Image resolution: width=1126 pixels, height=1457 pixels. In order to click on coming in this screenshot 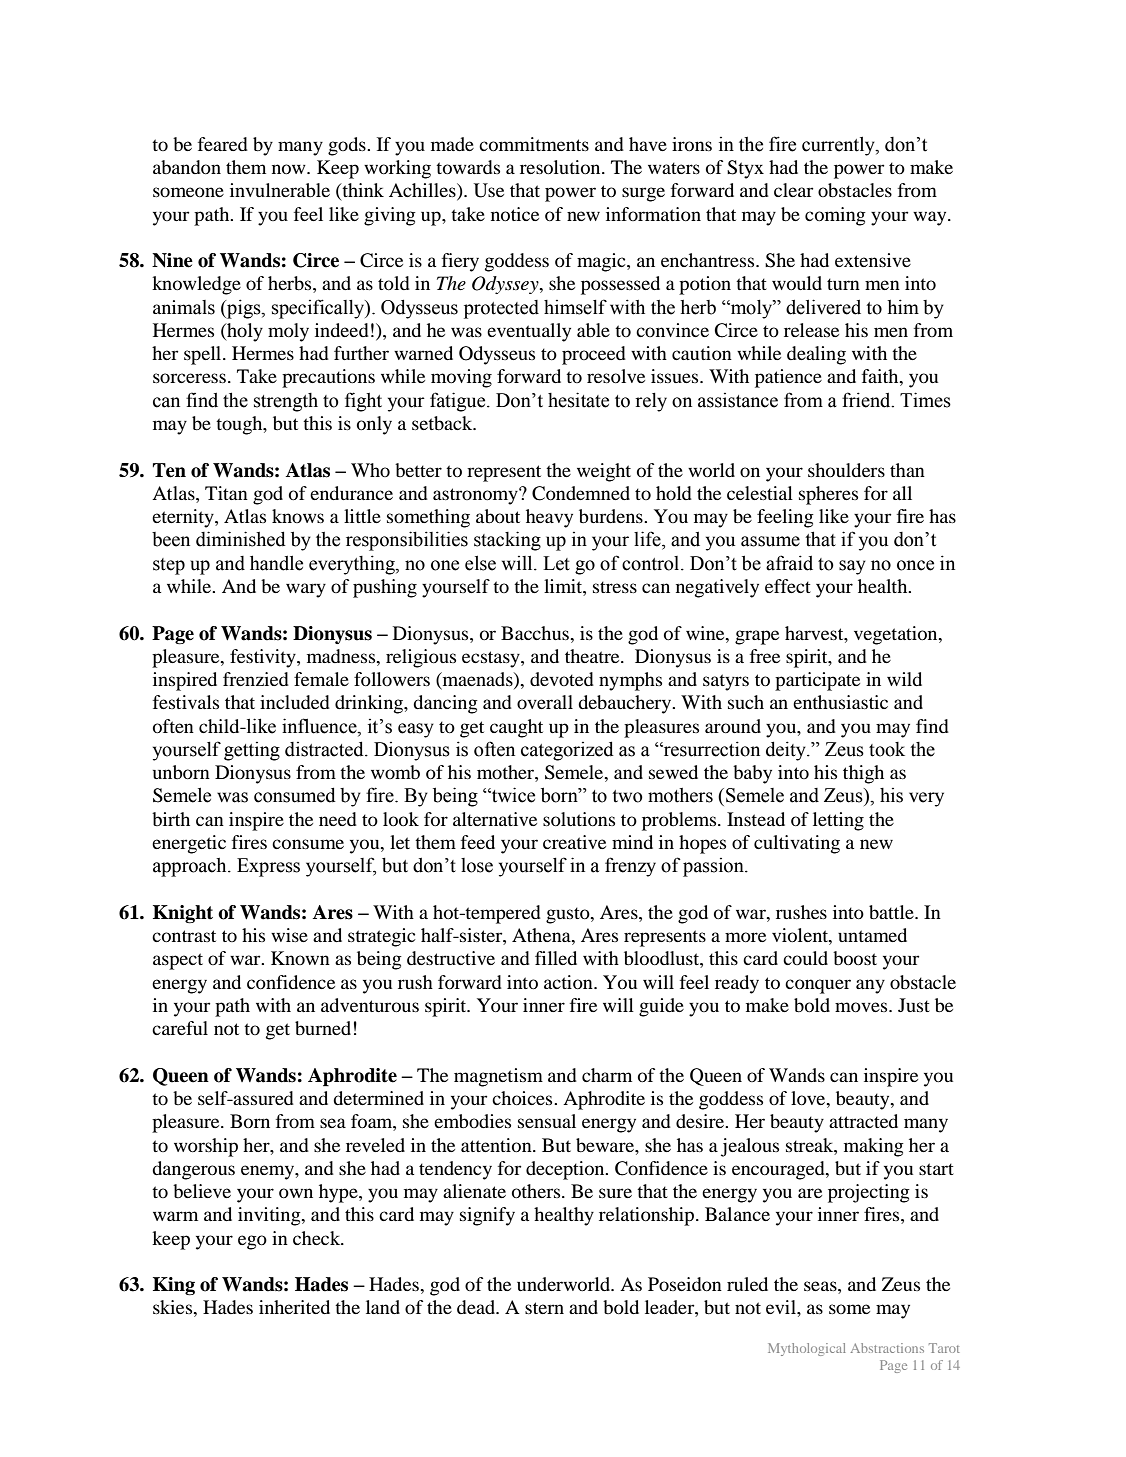, I will do `click(835, 216)`.
